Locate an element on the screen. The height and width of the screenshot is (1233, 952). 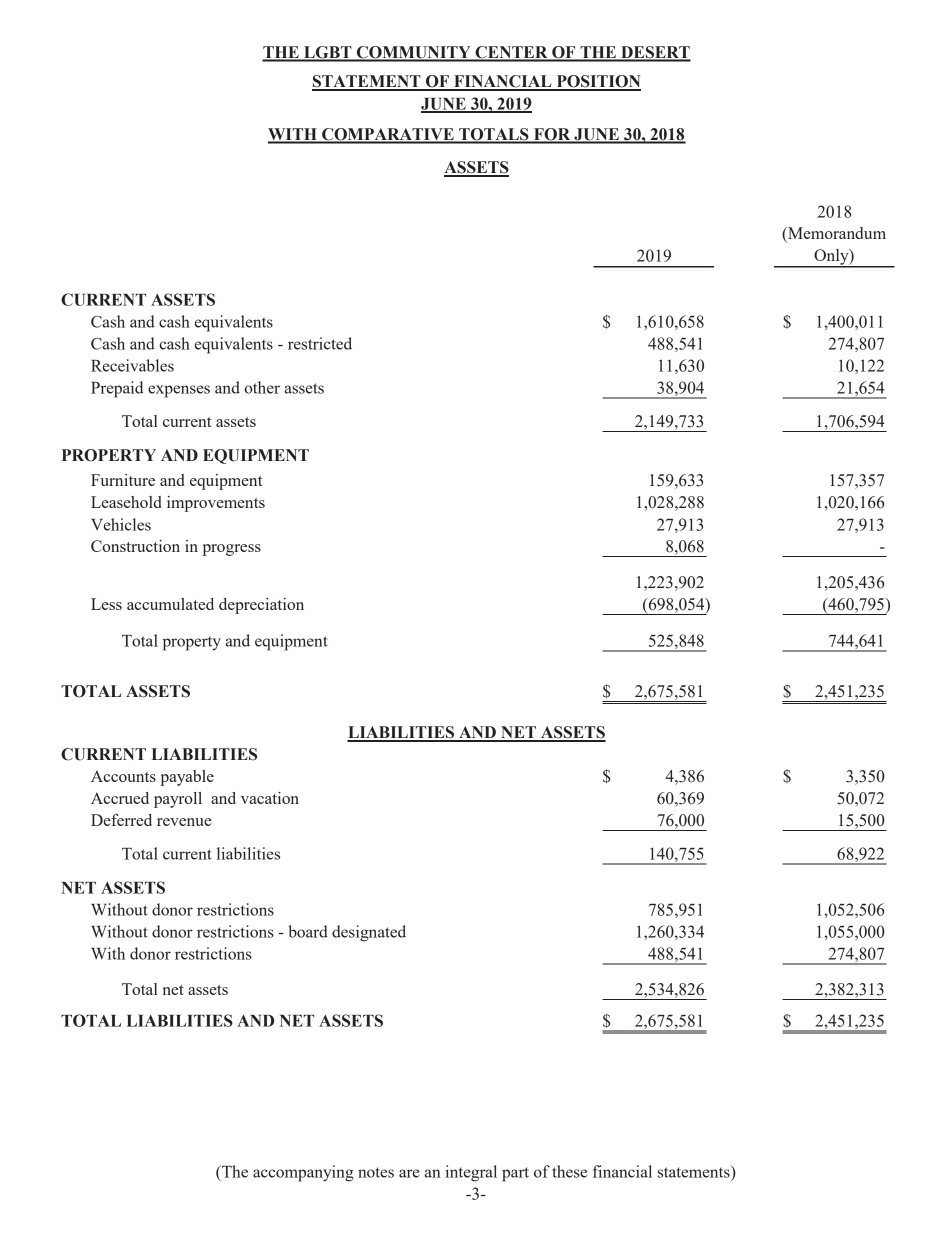
accompanying is located at coordinates (303, 1173).
